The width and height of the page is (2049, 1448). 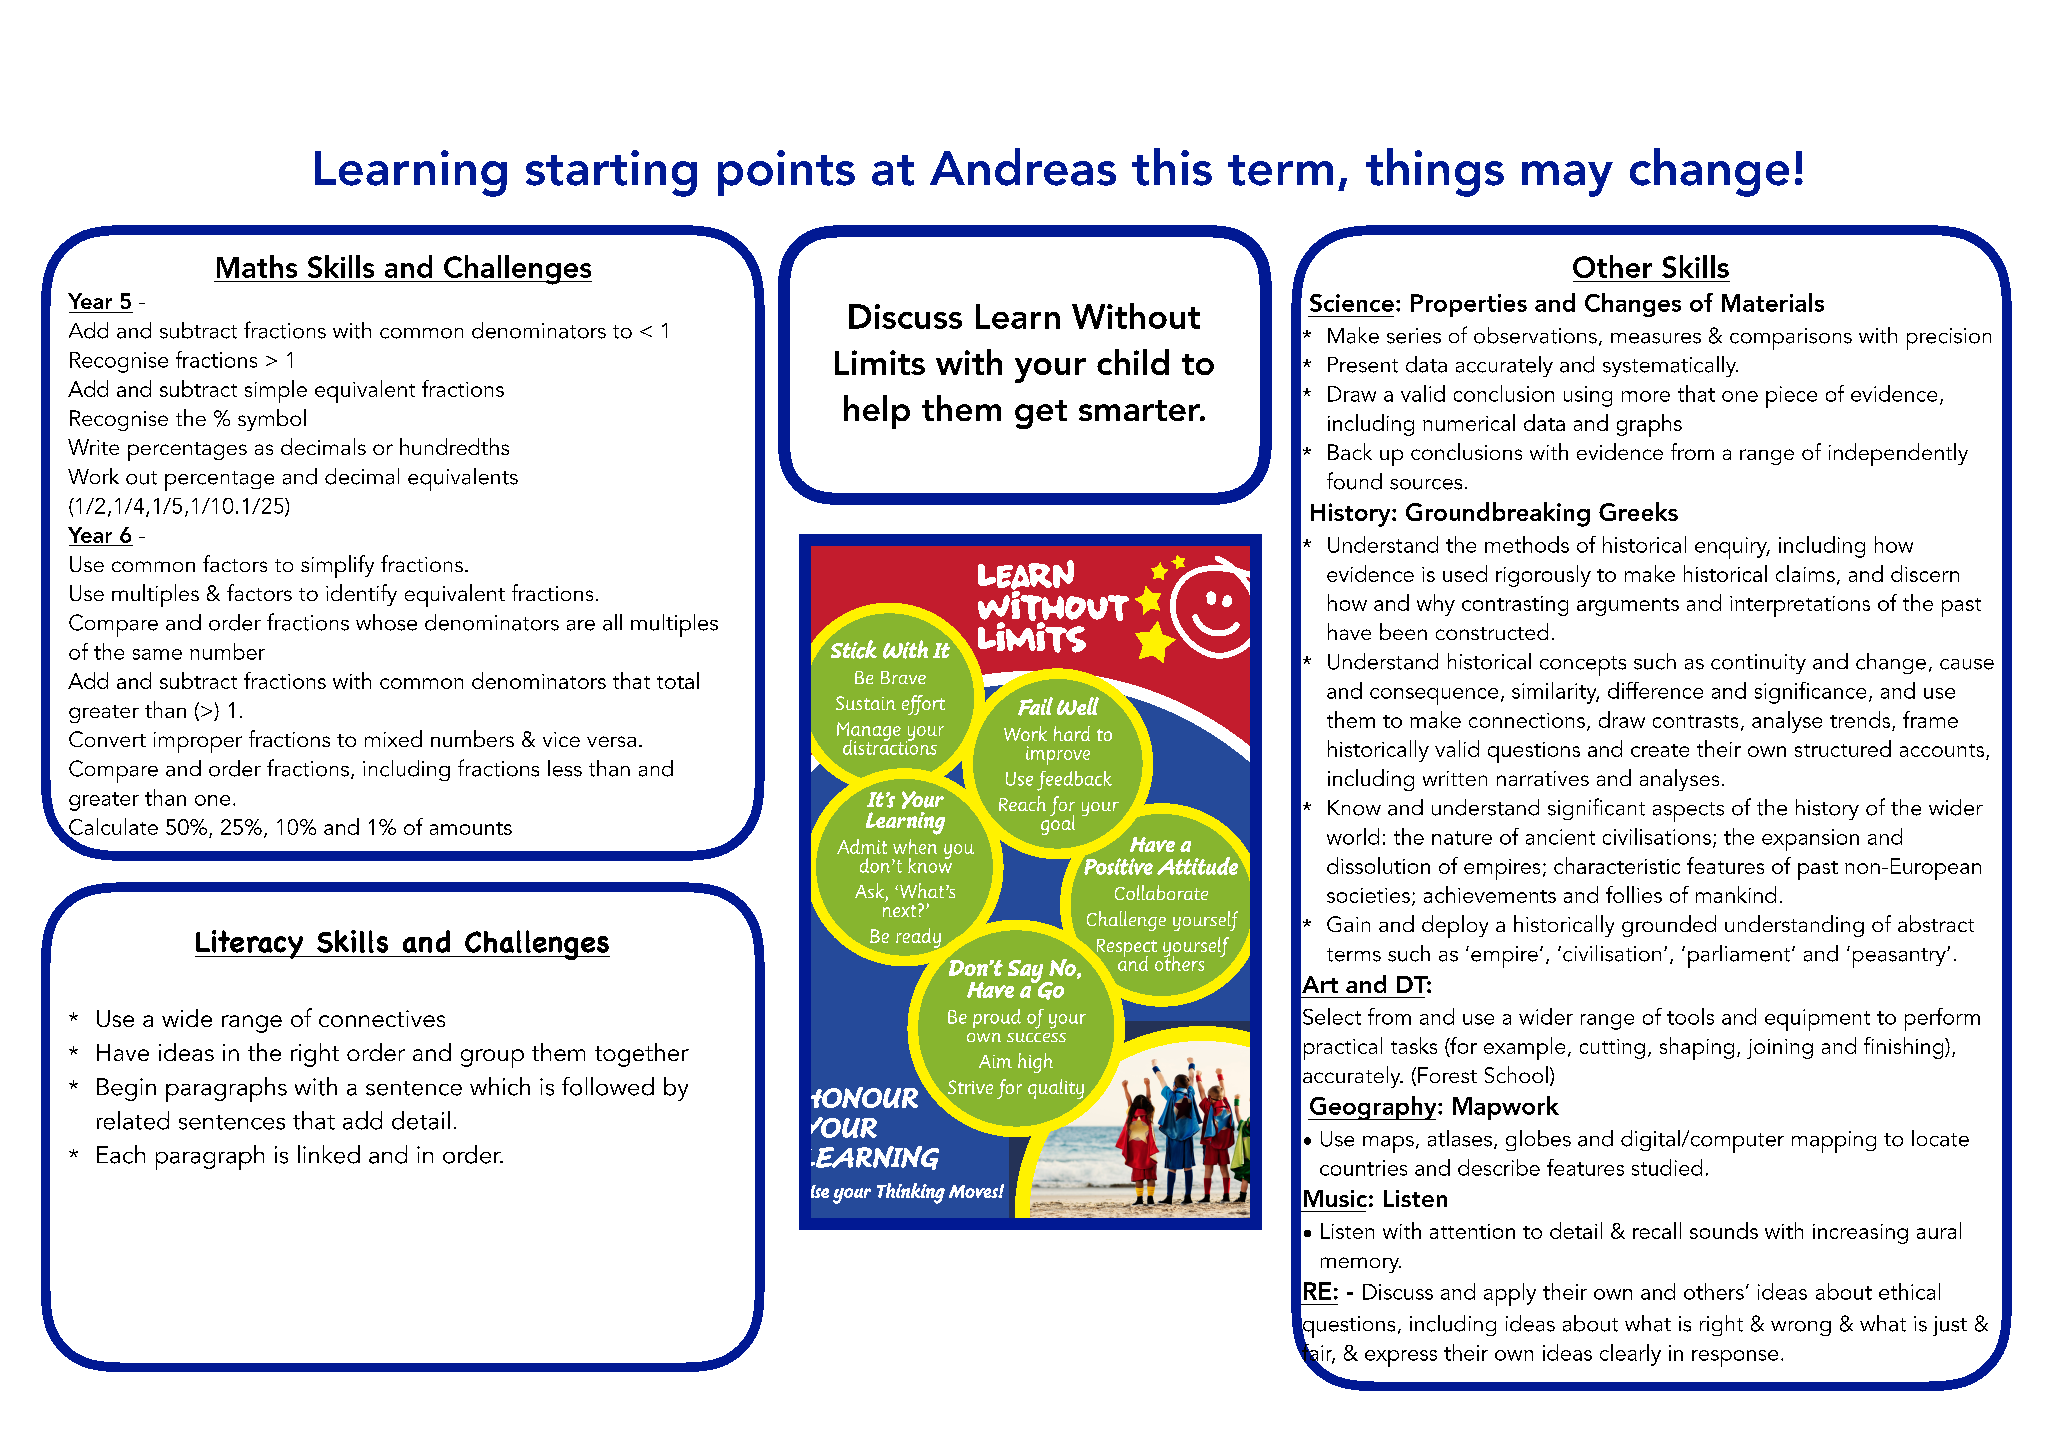 I want to click on may, so click(x=1567, y=179).
